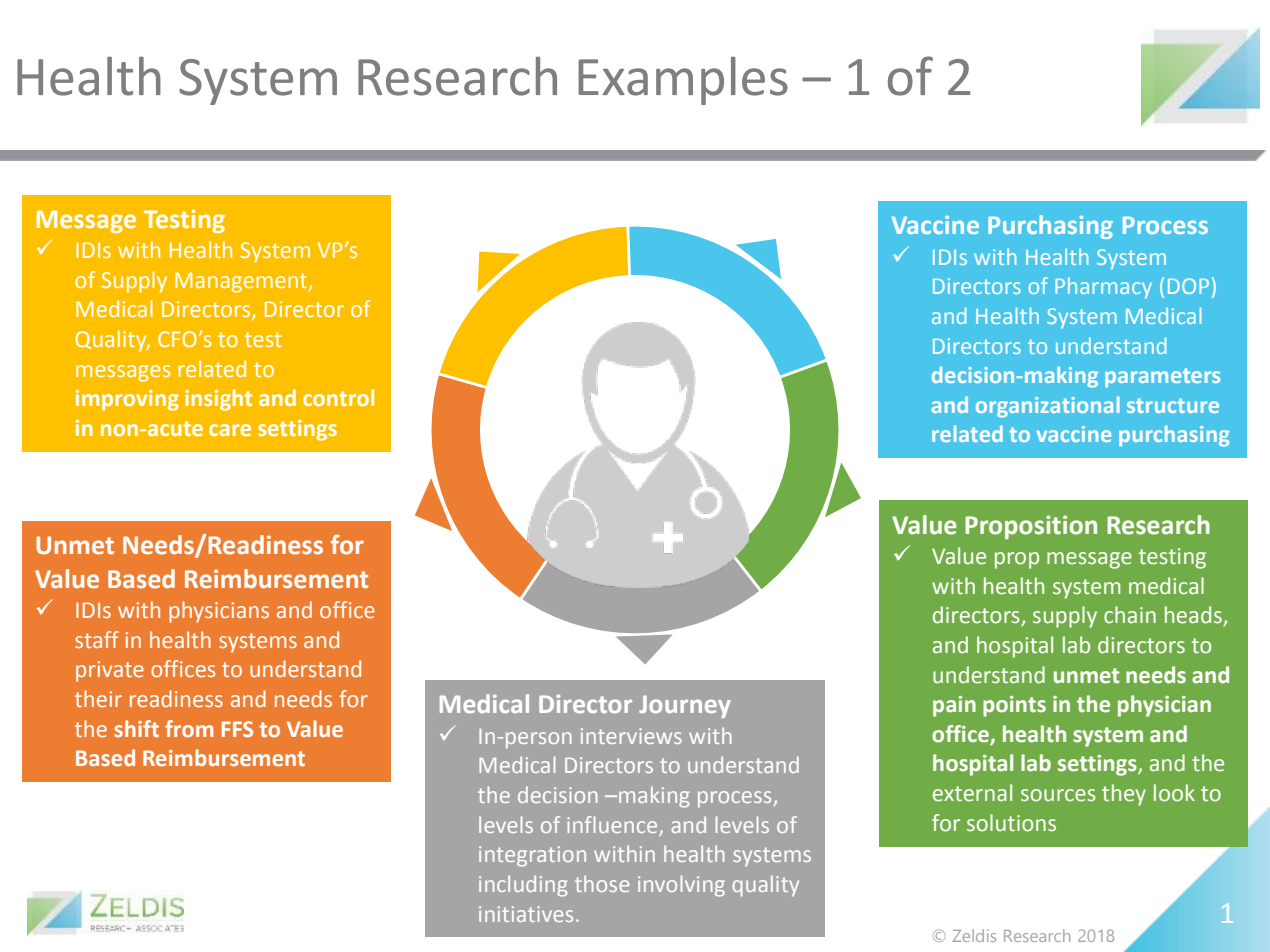  Describe the element at coordinates (218, 400) in the page. I see `insight` at that location.
